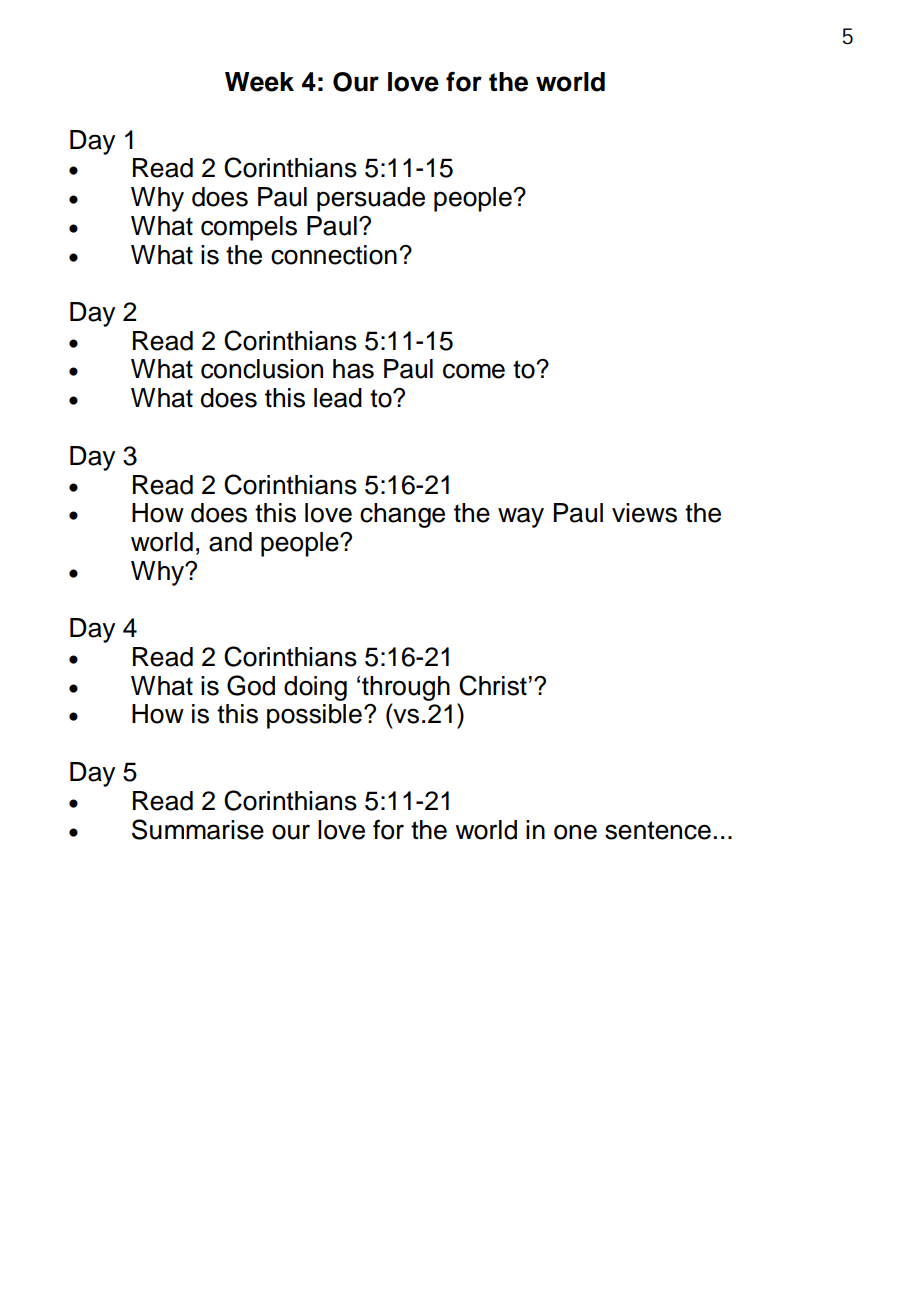 Image resolution: width=924 pixels, height=1310 pixels. Describe the element at coordinates (353, 369) in the document. I see `has` at that location.
